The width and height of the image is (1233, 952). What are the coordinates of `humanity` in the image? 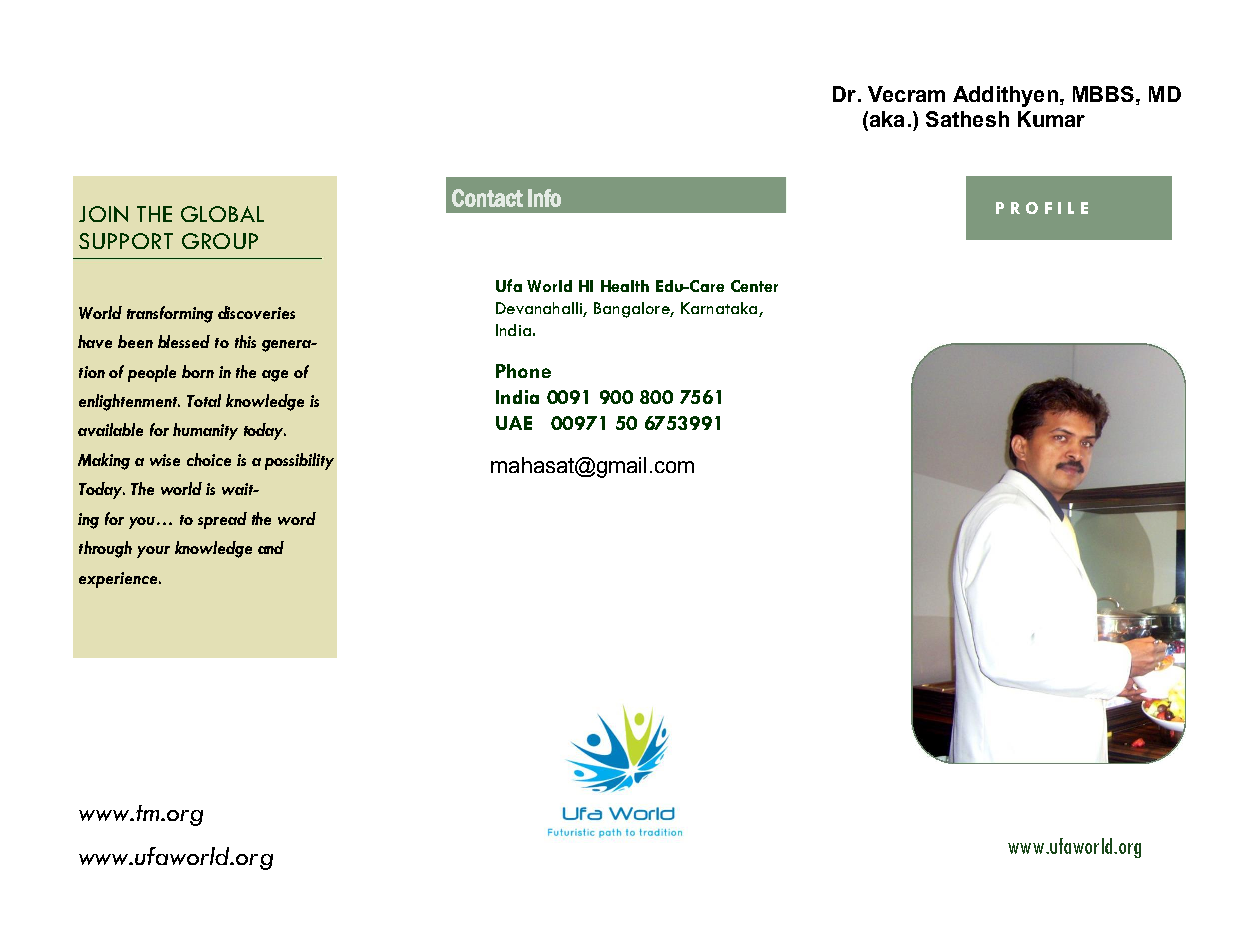 It's located at (205, 431).
